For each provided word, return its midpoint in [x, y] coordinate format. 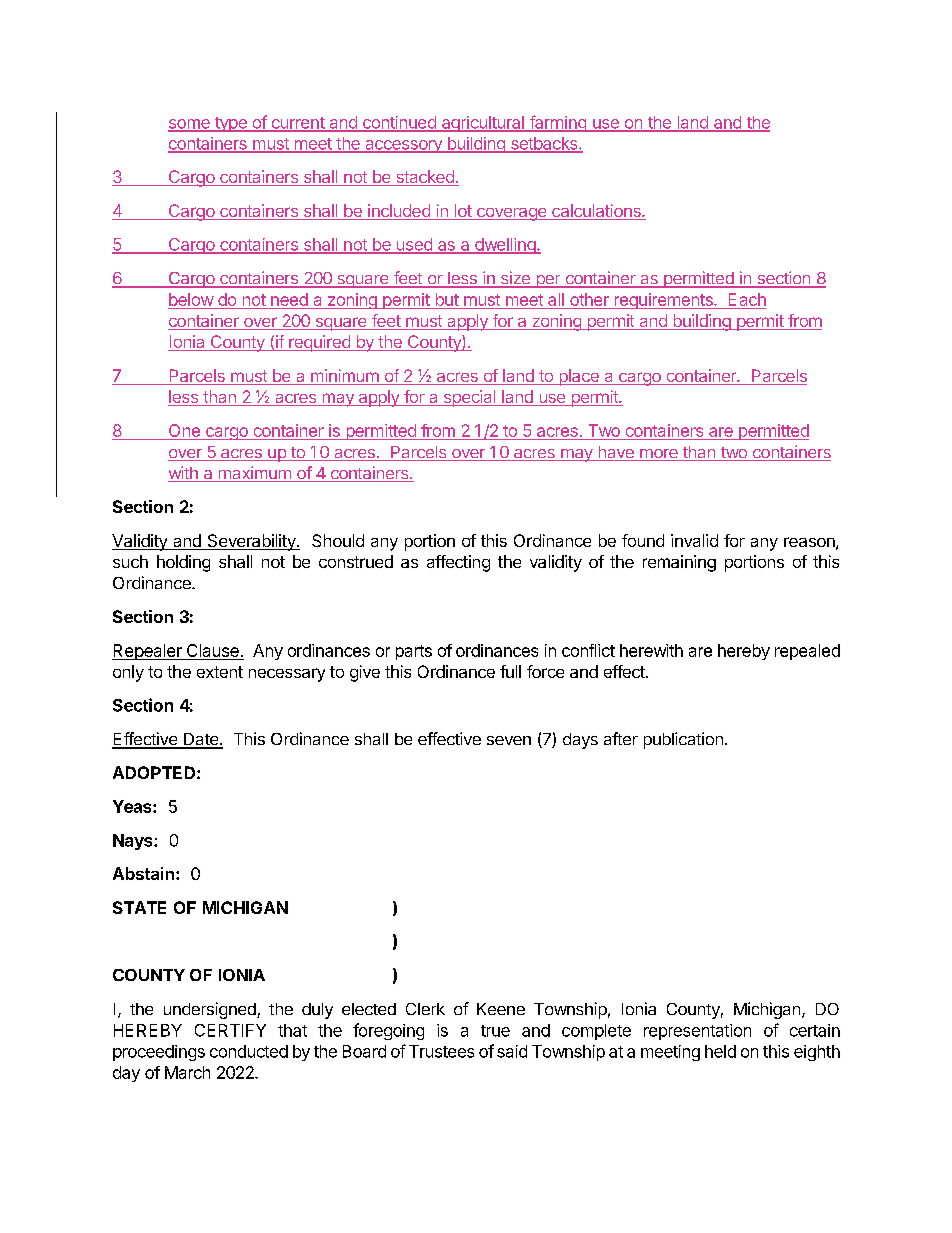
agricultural [482, 124]
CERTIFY [230, 1030]
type [230, 124]
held [720, 1051]
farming [557, 123]
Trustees [441, 1051]
